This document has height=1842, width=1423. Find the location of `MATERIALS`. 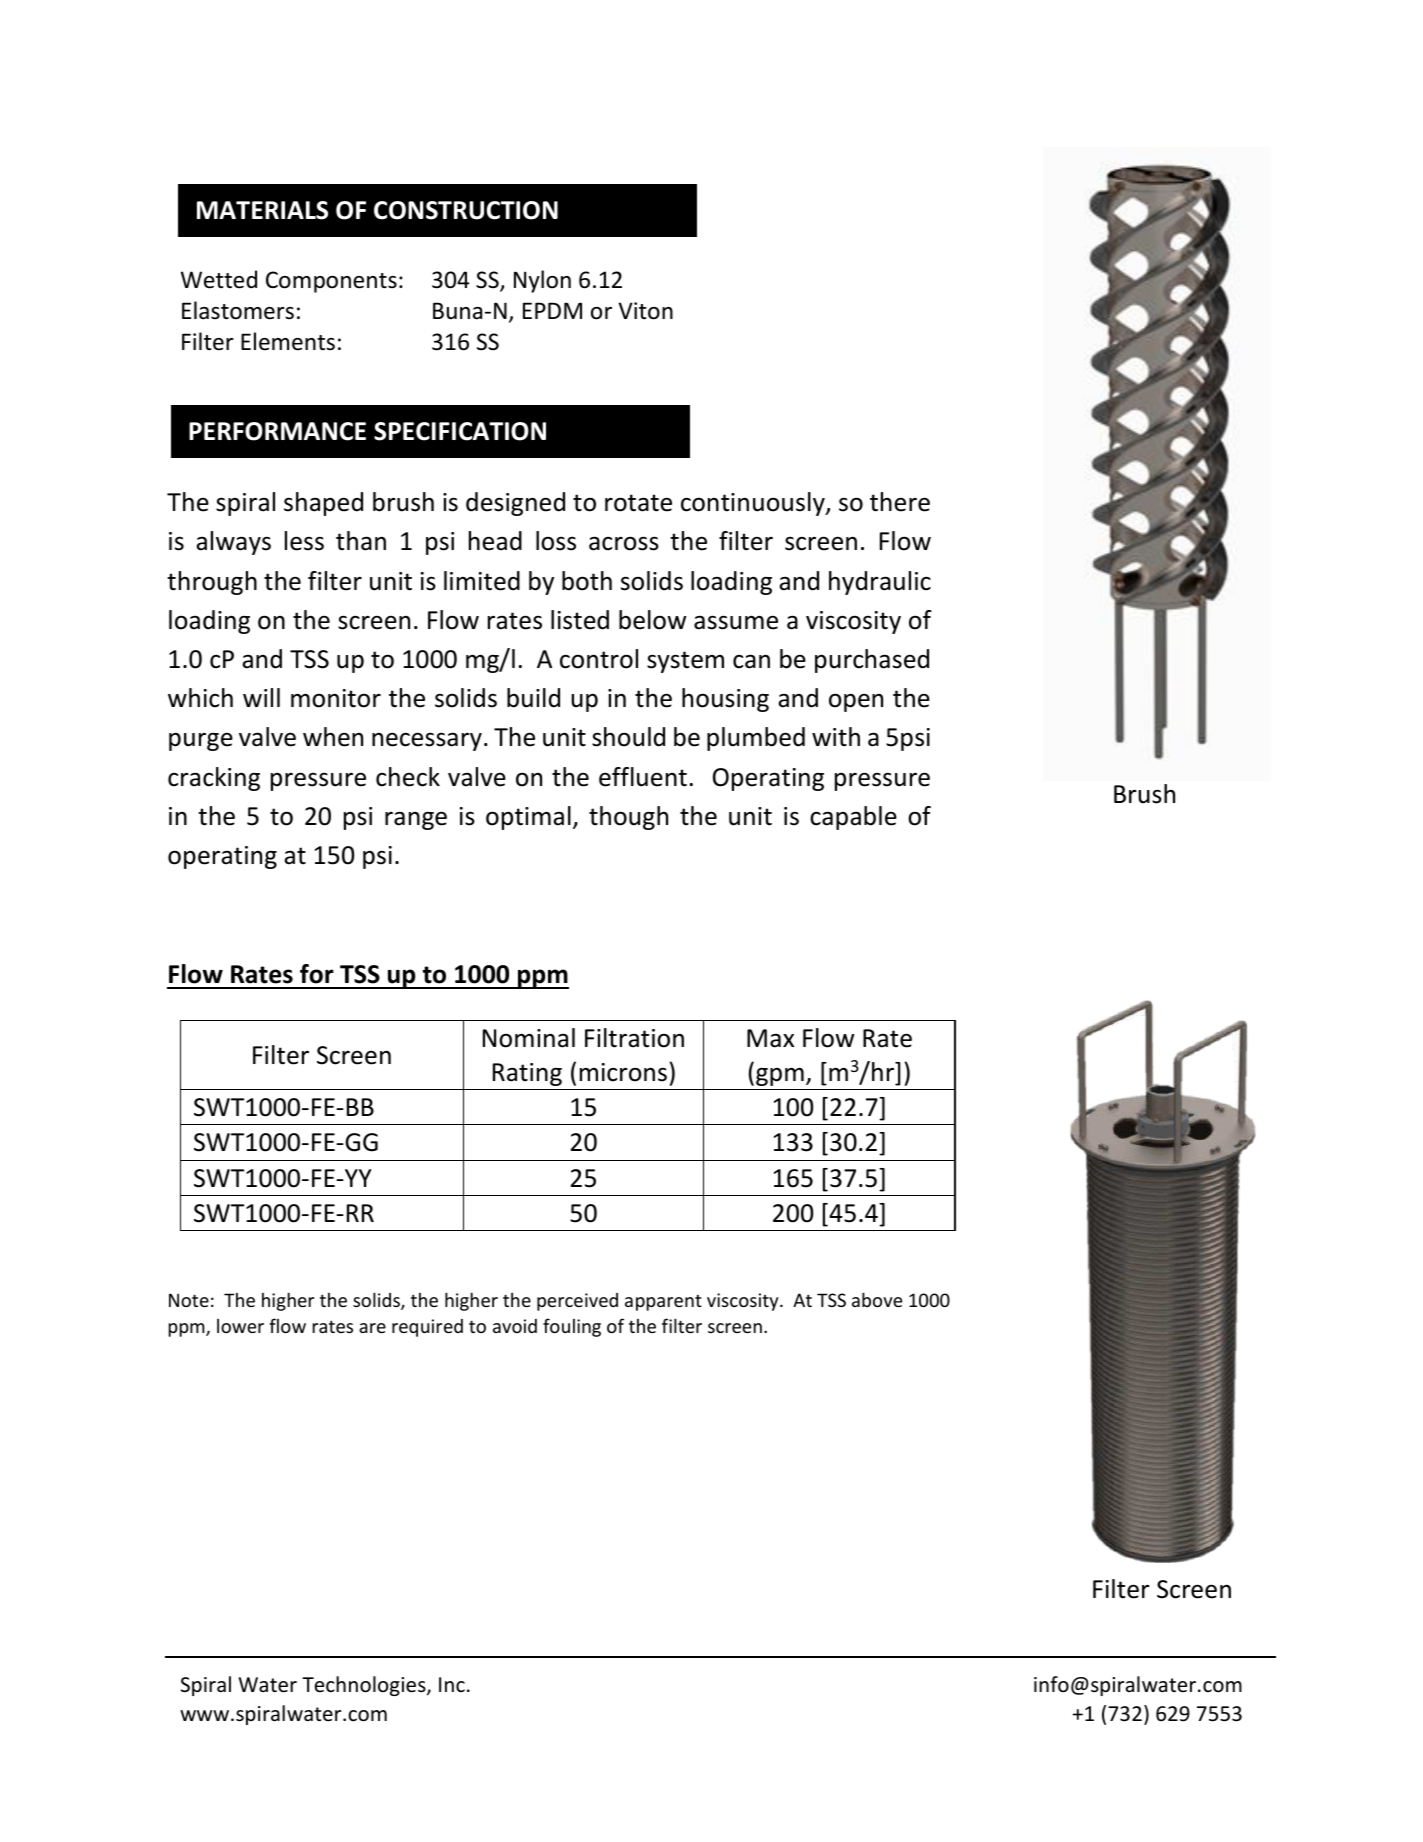

MATERIALS is located at coordinates (262, 210).
